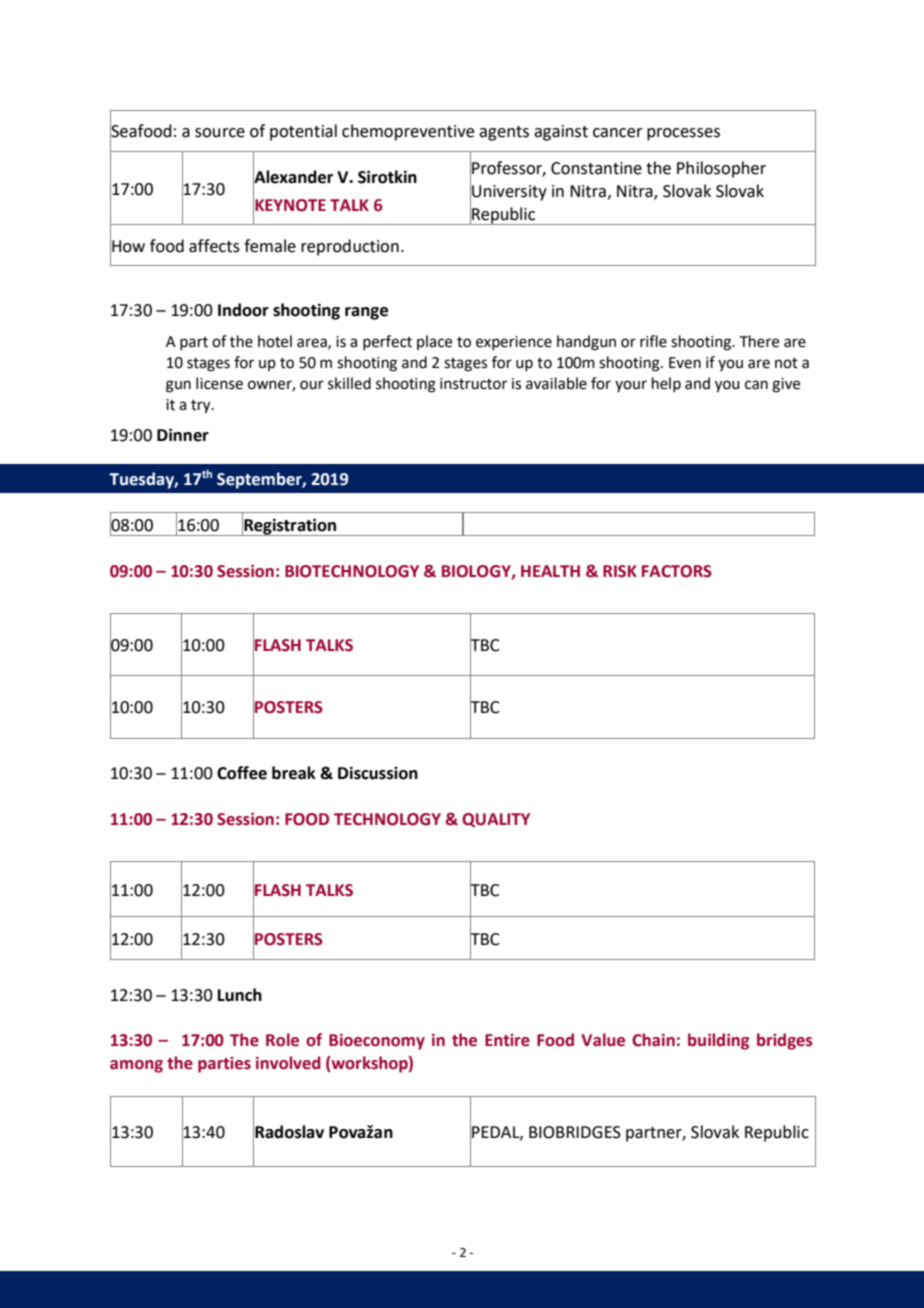  What do you see at coordinates (721, 169) in the document?
I see `Philosopher` at bounding box center [721, 169].
